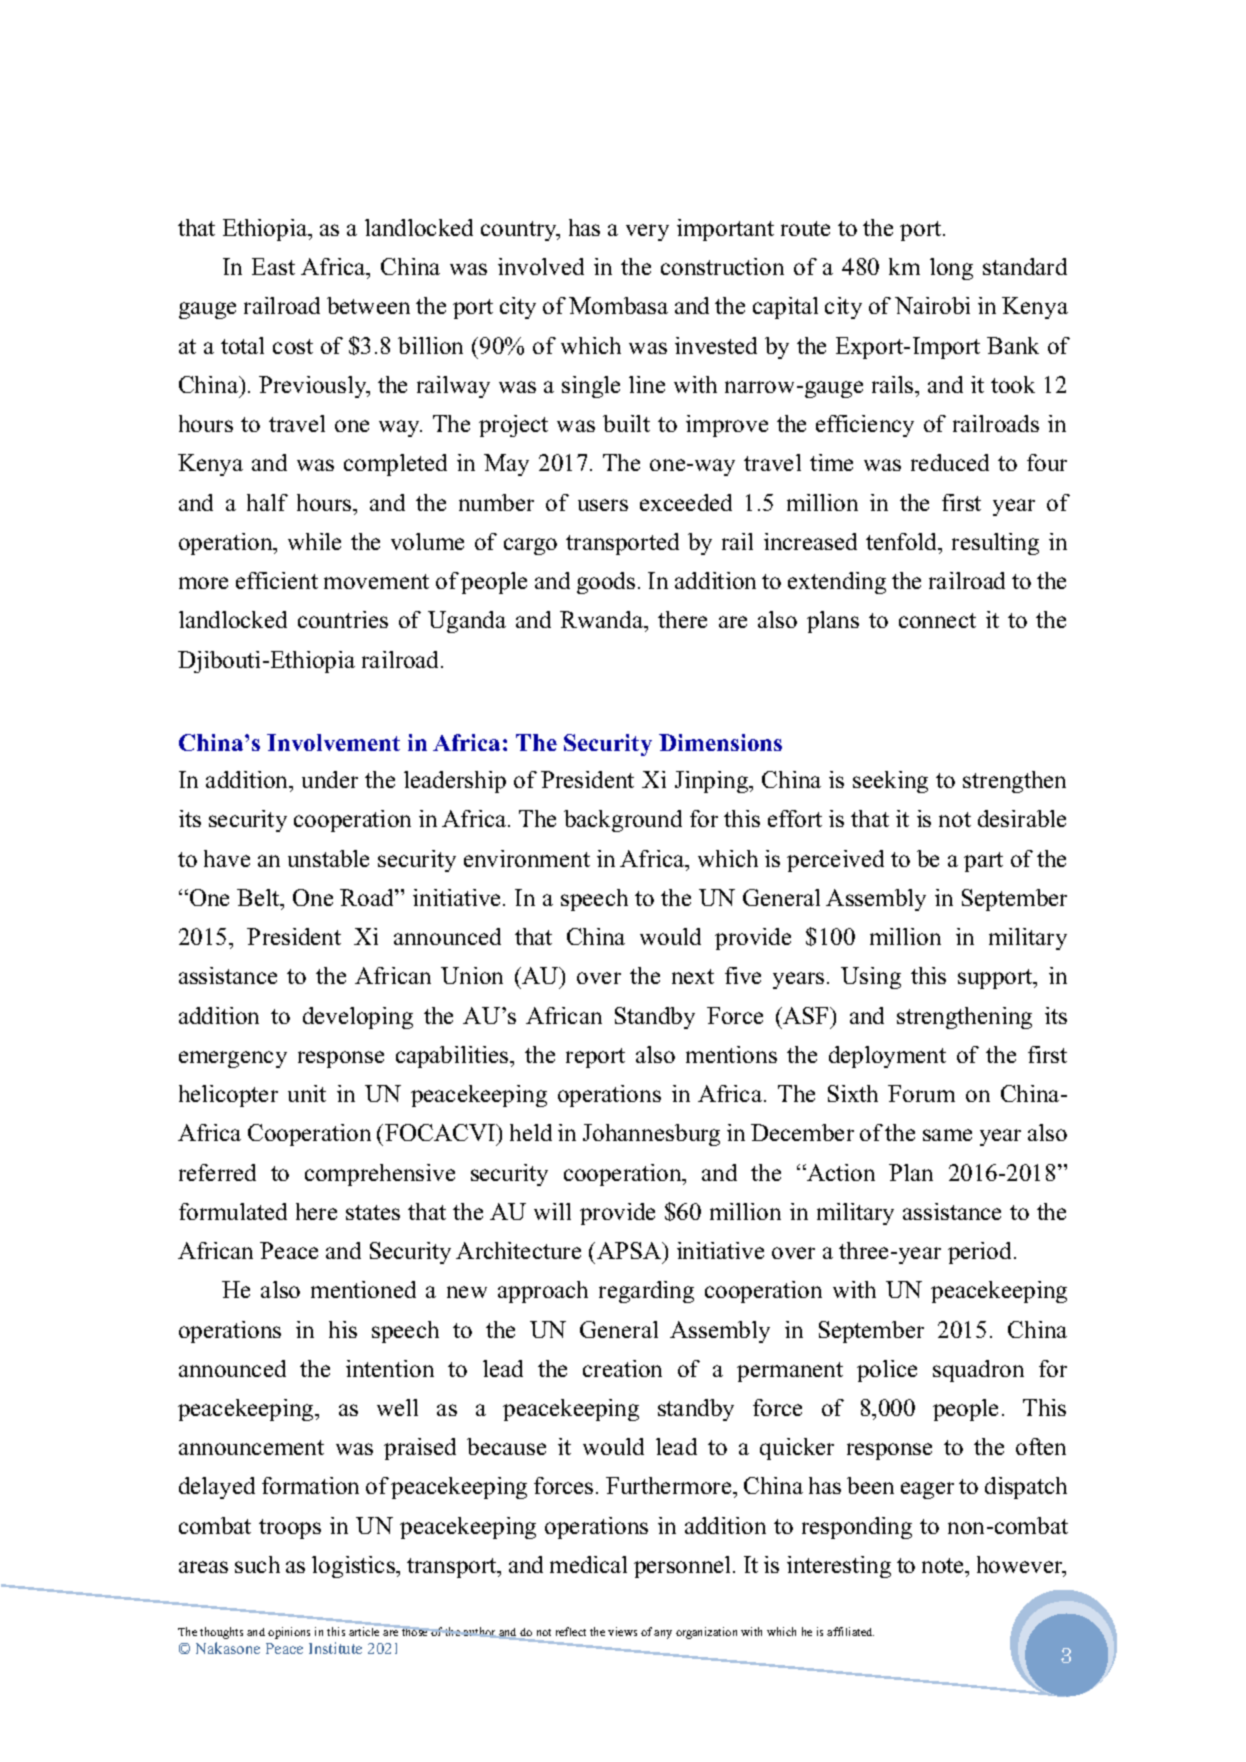 The width and height of the document is (1246, 1762). Describe the element at coordinates (603, 621) in the document. I see `Rwanda` at that location.
